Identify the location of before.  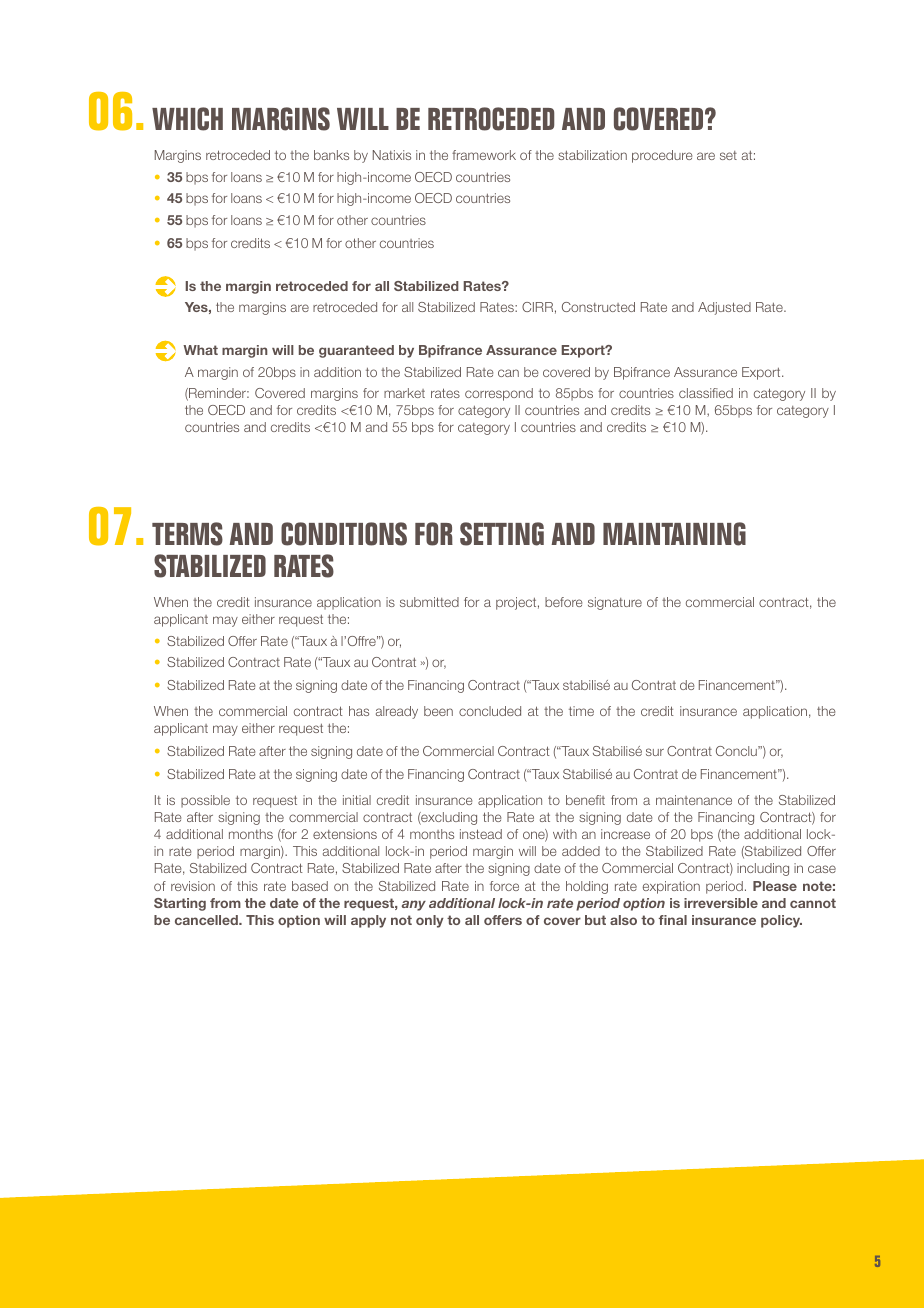
(563, 602).
